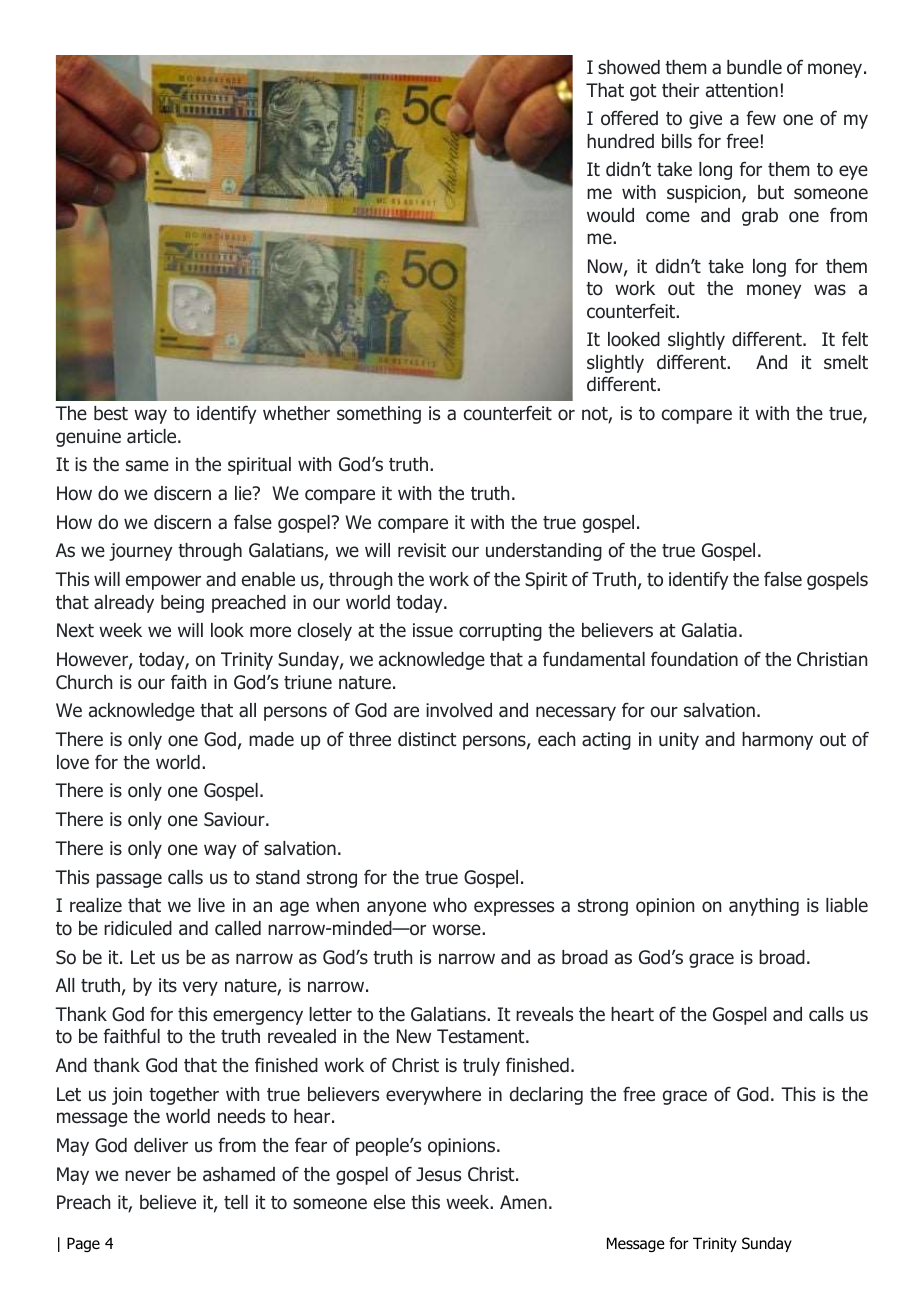 The image size is (924, 1308). I want to click on being, so click(182, 604).
